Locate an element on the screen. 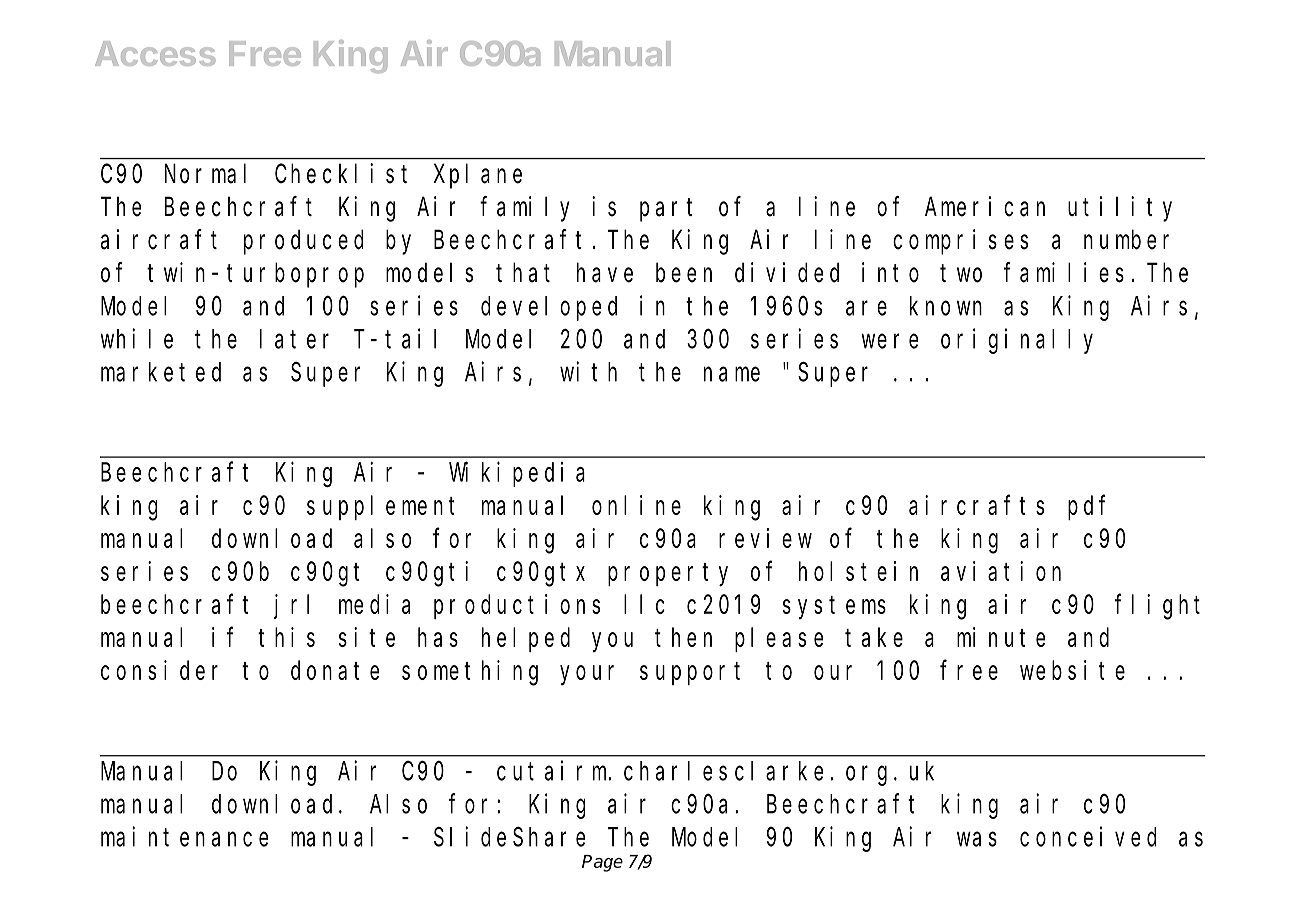 The height and width of the screenshot is (924, 1311). American is located at coordinates (985, 206).
